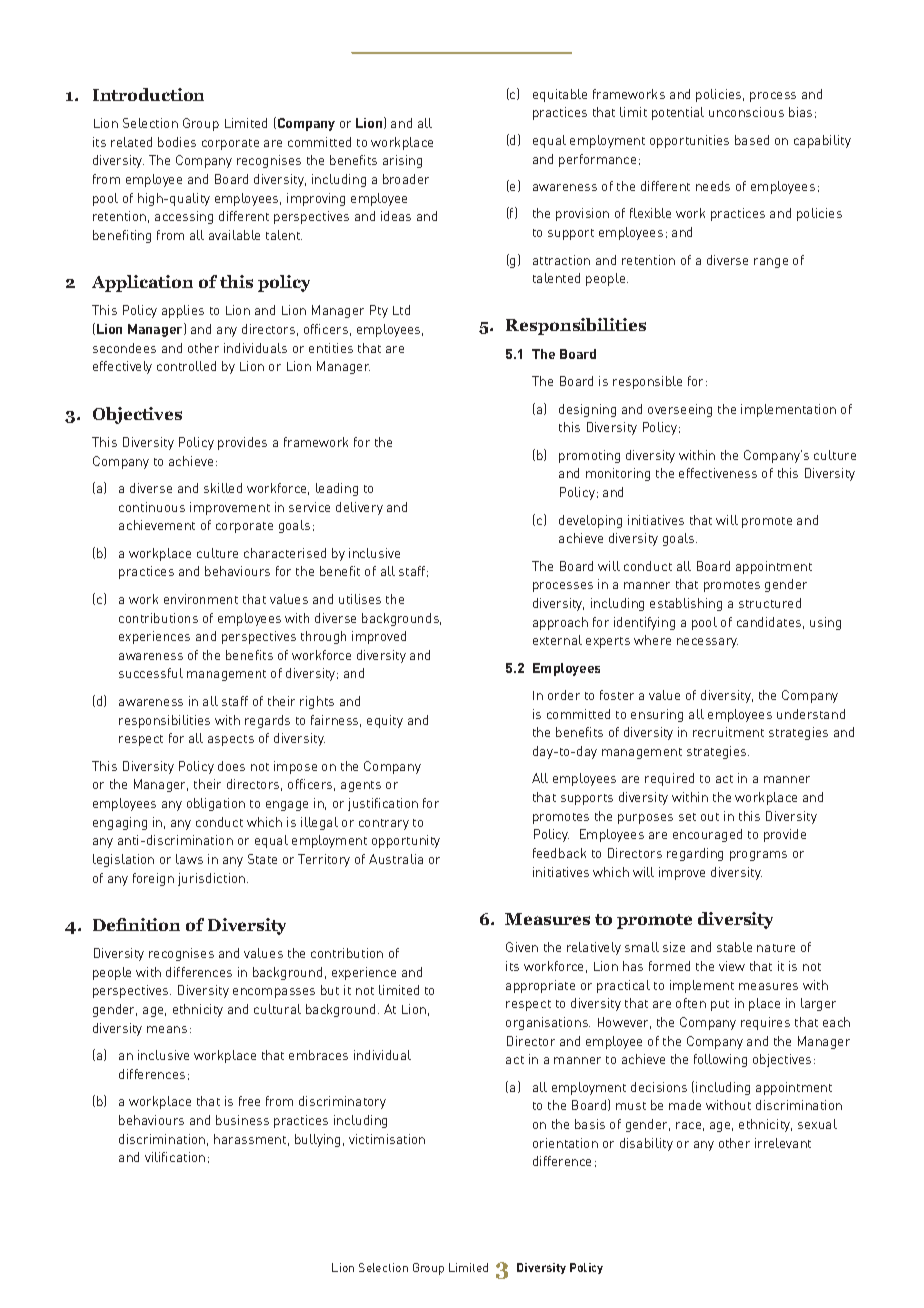  Describe the element at coordinates (752, 140) in the screenshot. I see `based` at that location.
